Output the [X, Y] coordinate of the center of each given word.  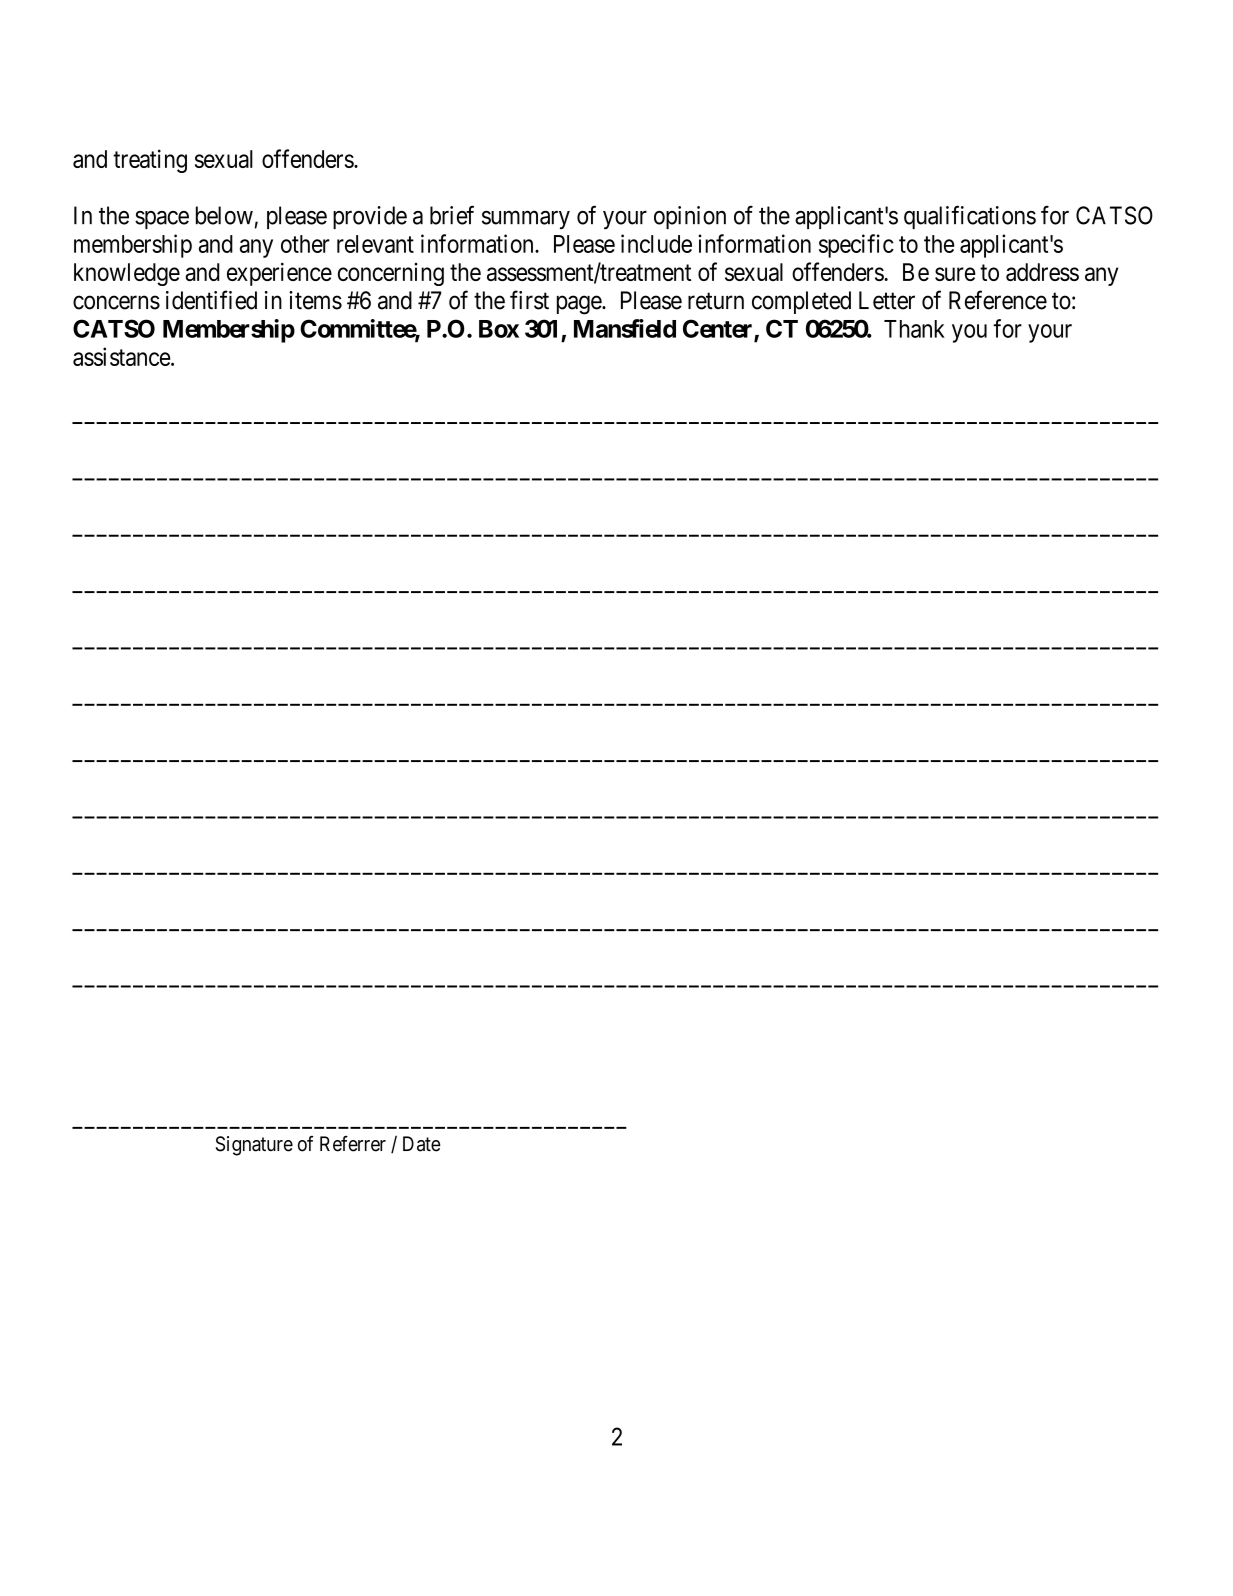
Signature [254, 1146]
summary [526, 220]
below [224, 215]
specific [856, 246]
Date [422, 1144]
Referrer [353, 1144]
